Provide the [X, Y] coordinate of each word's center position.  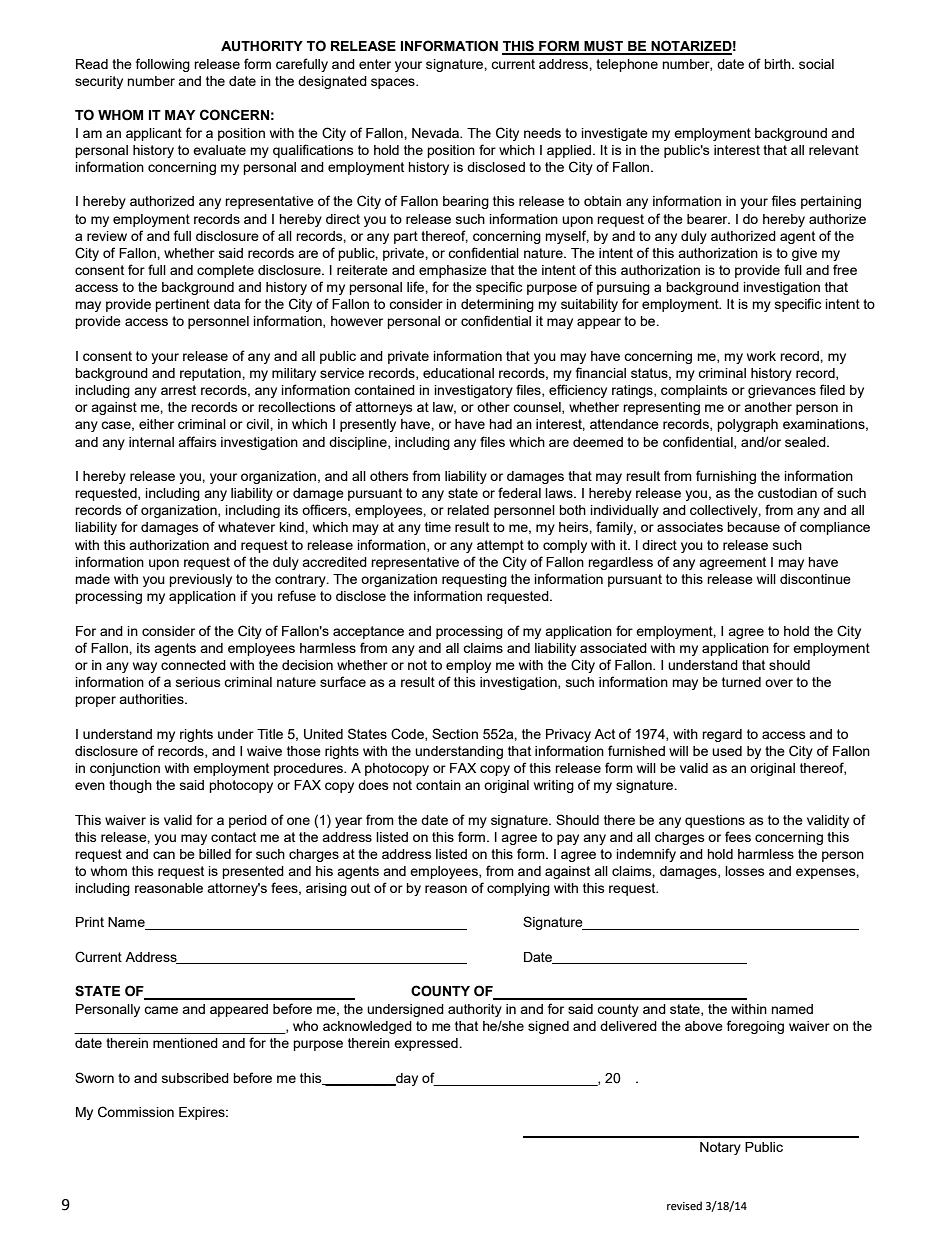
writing [554, 786]
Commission [136, 1112]
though [130, 786]
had [500, 424]
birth [778, 64]
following [163, 65]
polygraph [747, 425]
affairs [197, 441]
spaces [394, 83]
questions [715, 821]
